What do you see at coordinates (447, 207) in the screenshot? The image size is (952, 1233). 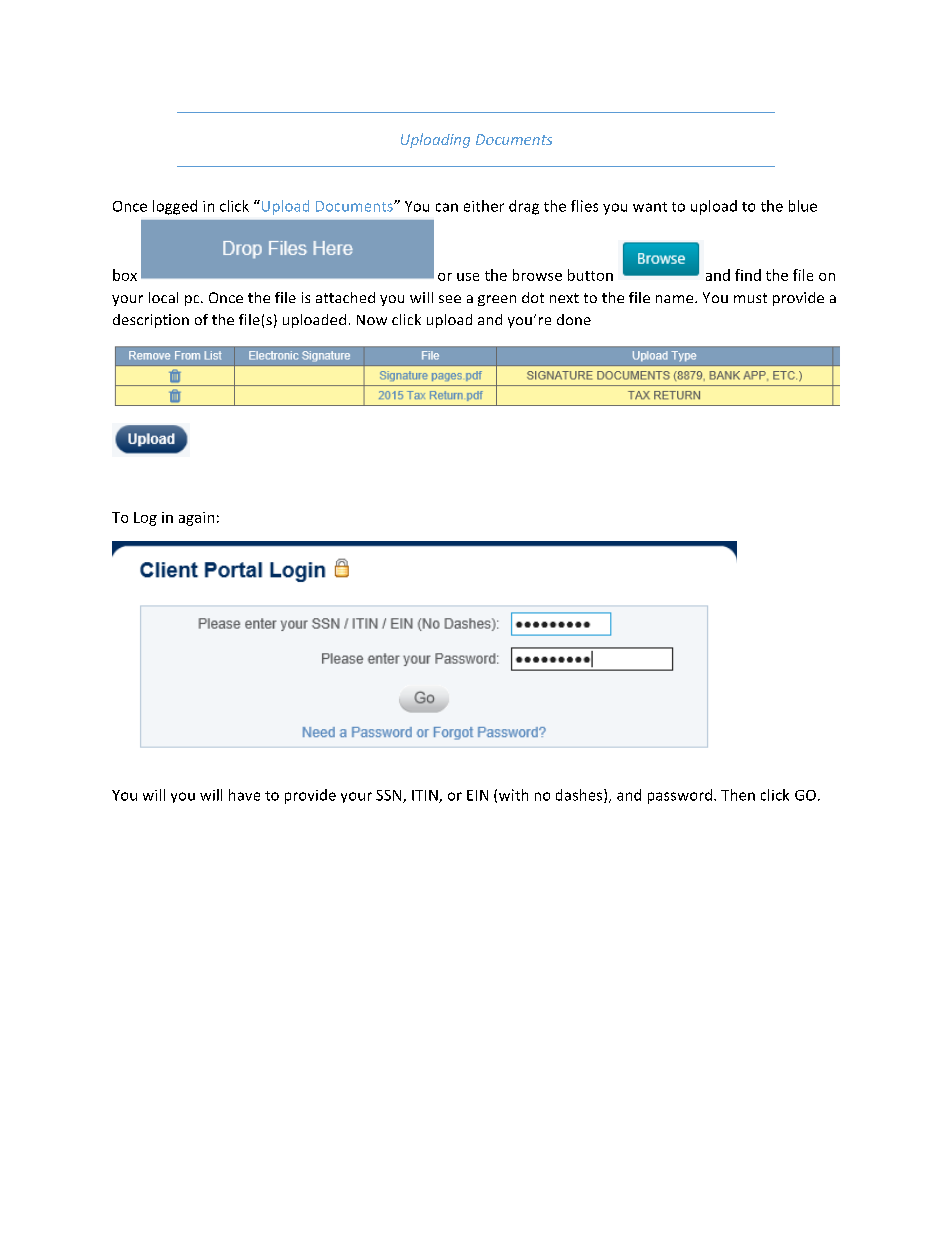 I see `can` at bounding box center [447, 207].
